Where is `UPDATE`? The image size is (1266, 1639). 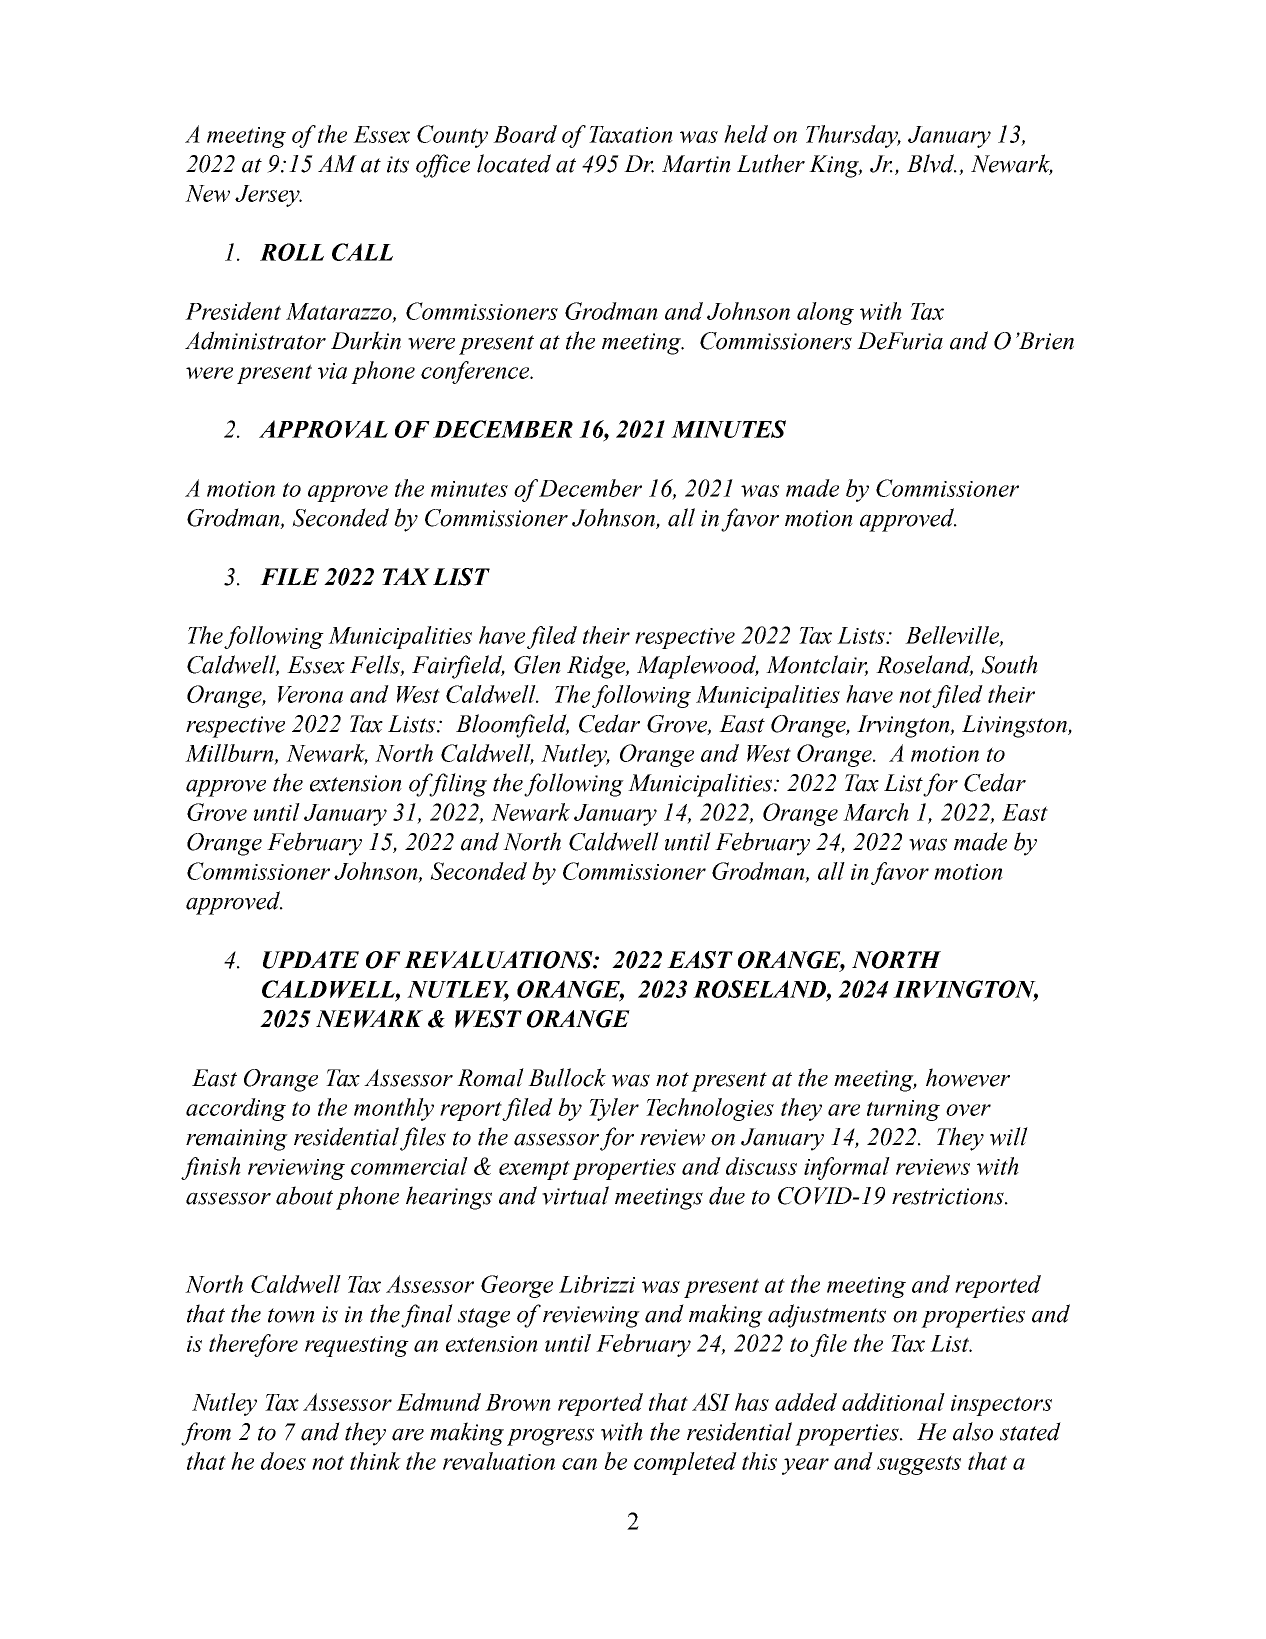
UPDATE is located at coordinates (311, 960).
